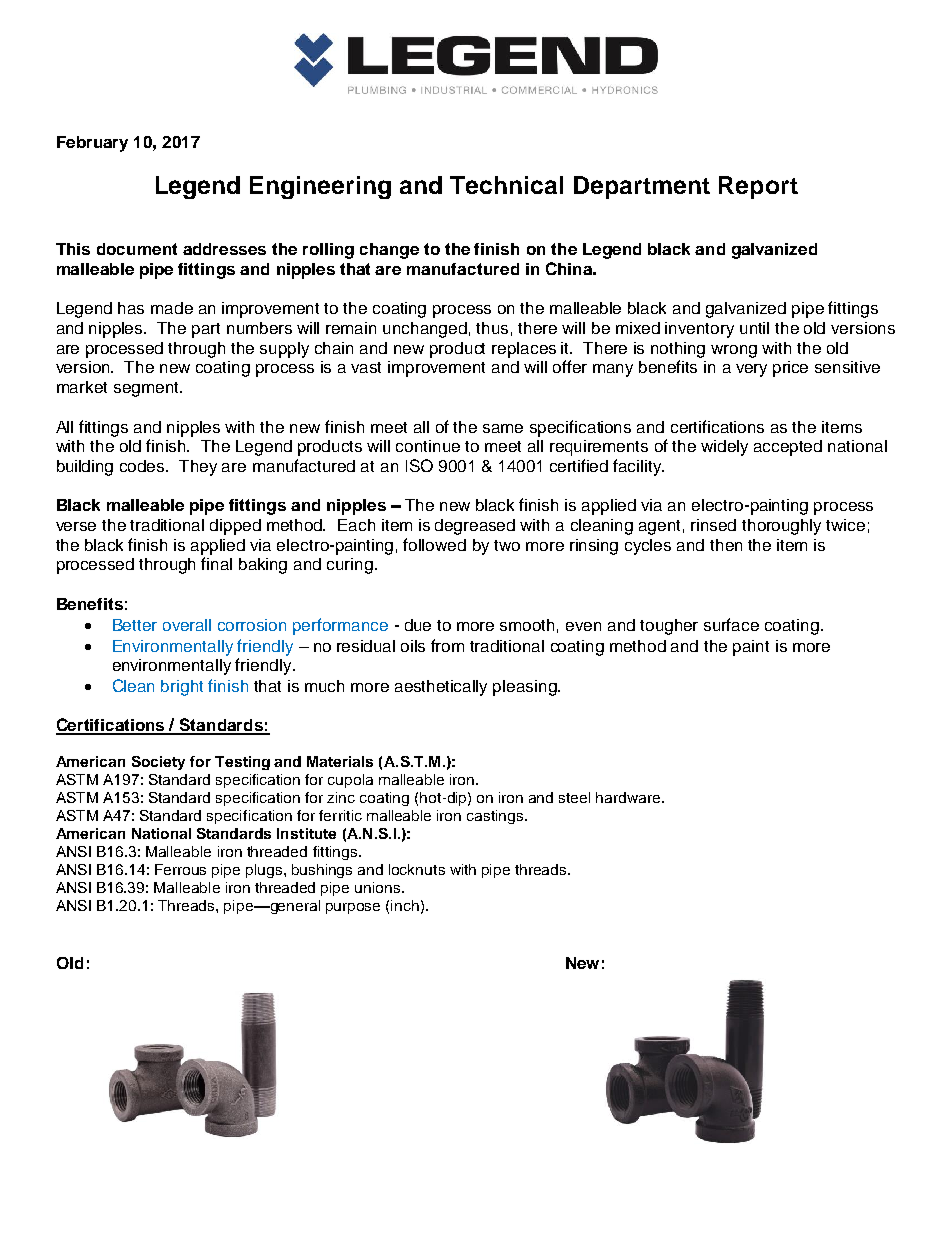 This screenshot has width=952, height=1233. I want to click on followed, so click(434, 544).
